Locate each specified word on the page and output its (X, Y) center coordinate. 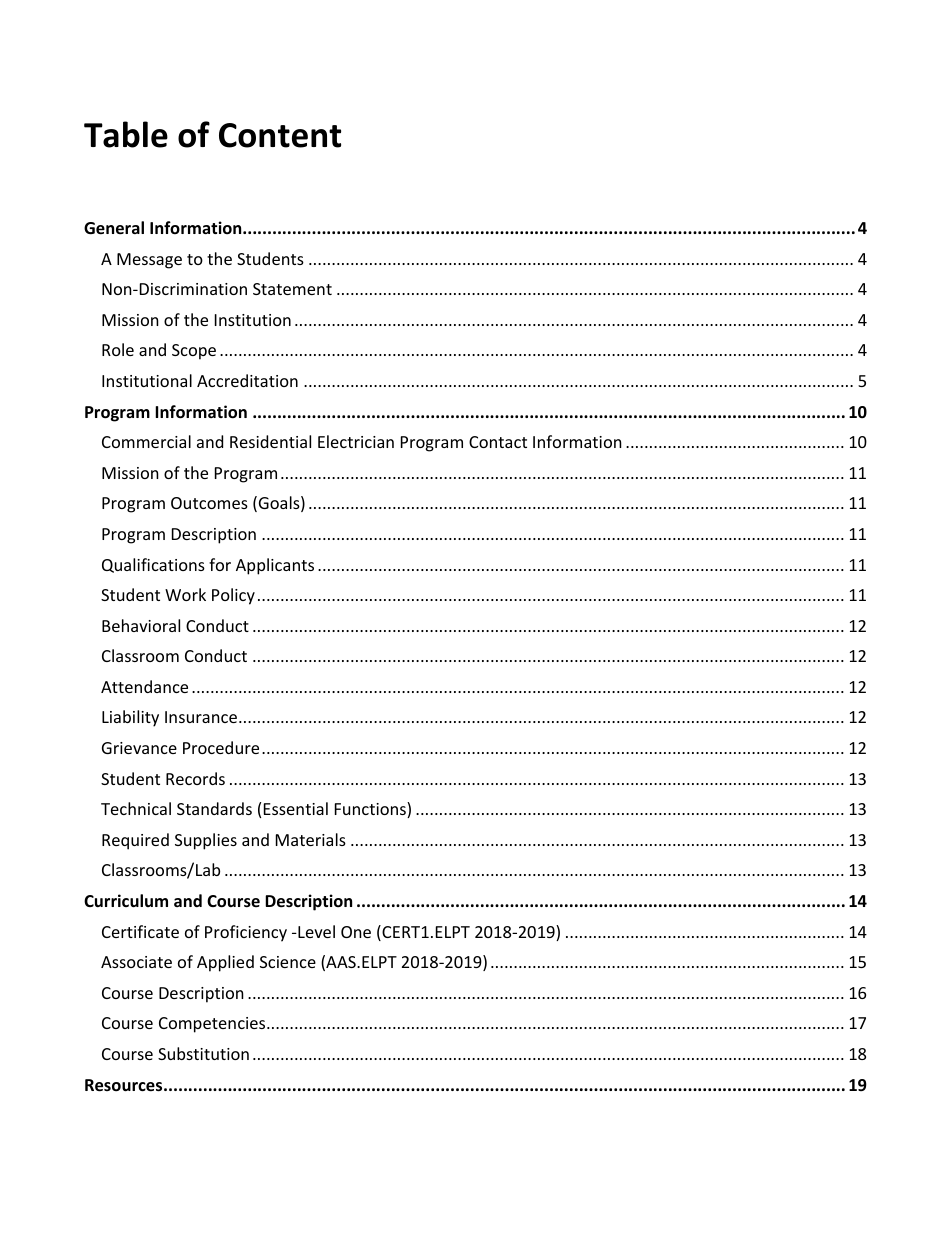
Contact (498, 442)
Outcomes (209, 503)
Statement (292, 289)
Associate (136, 962)
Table (126, 134)
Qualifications (153, 565)
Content (280, 135)
